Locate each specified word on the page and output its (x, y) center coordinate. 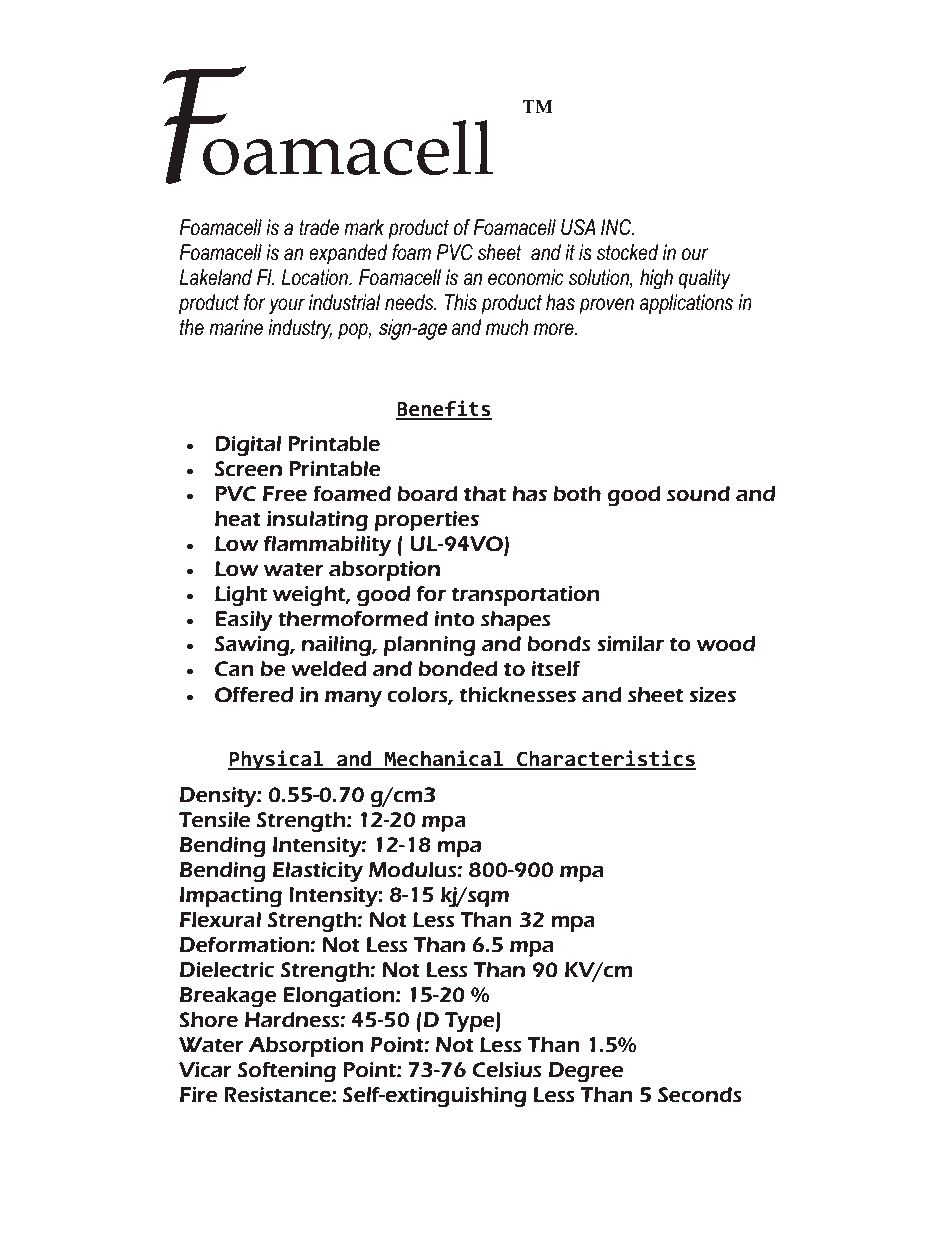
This (461, 302)
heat (238, 519)
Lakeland (215, 277)
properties (427, 521)
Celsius (507, 1070)
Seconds (700, 1095)
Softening (287, 1072)
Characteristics (605, 759)
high (656, 279)
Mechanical (444, 759)
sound (698, 494)
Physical (277, 760)
